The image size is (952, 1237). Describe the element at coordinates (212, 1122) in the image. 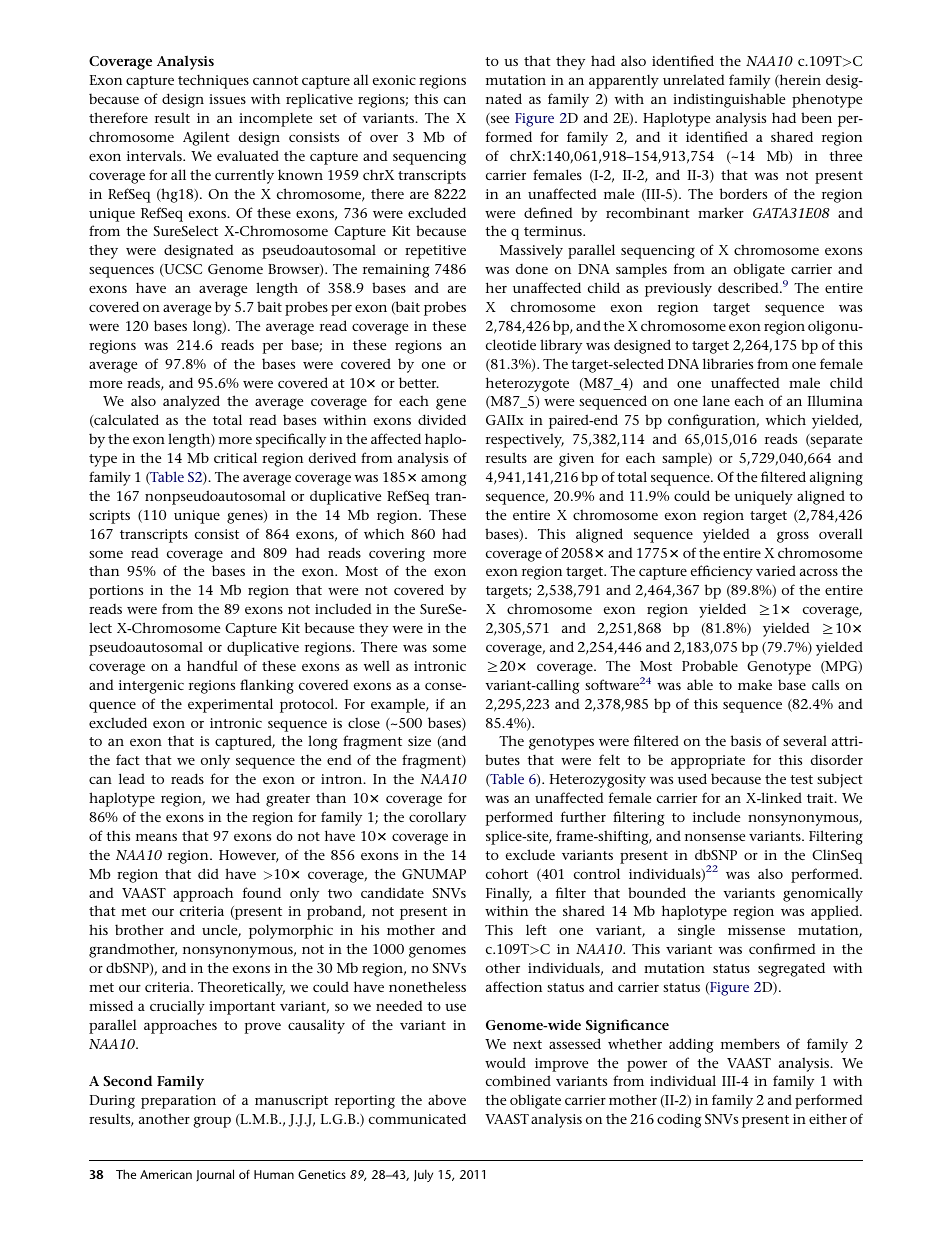

I see `group` at that location.
